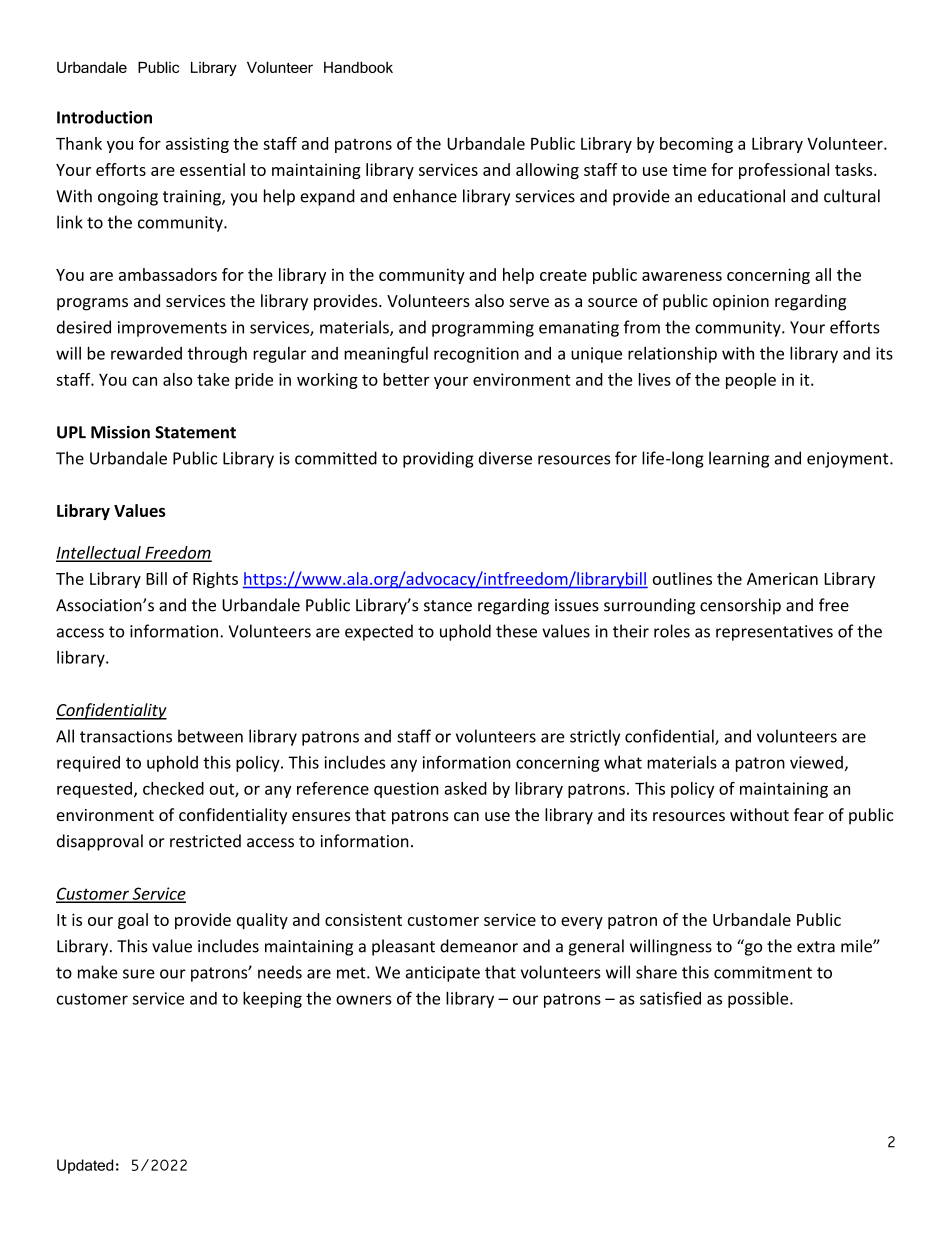 This screenshot has width=952, height=1233. Describe the element at coordinates (195, 432) in the screenshot. I see `Statement` at that location.
